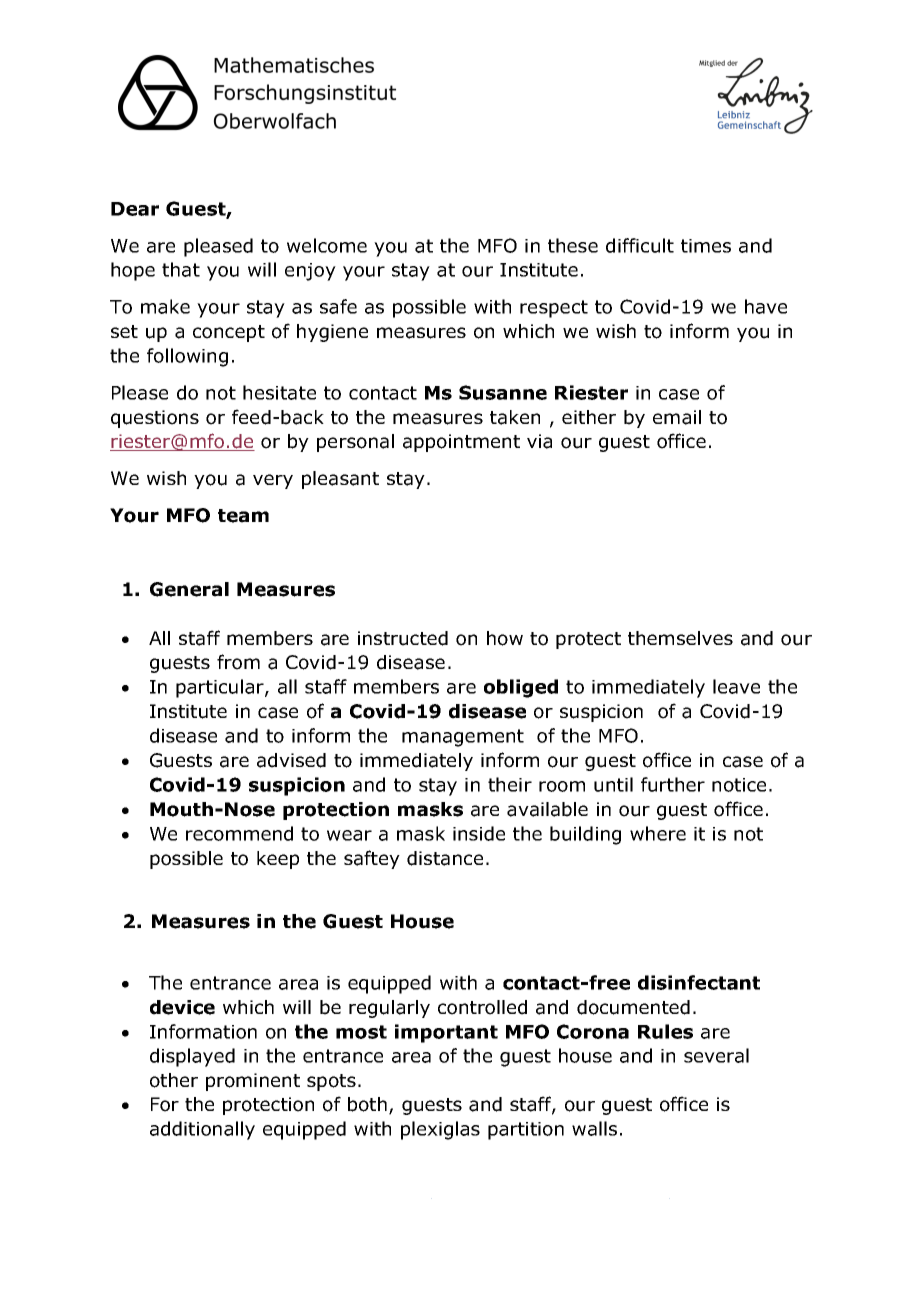 This screenshot has width=924, height=1308. Describe the element at coordinates (181, 269) in the screenshot. I see `that` at that location.
